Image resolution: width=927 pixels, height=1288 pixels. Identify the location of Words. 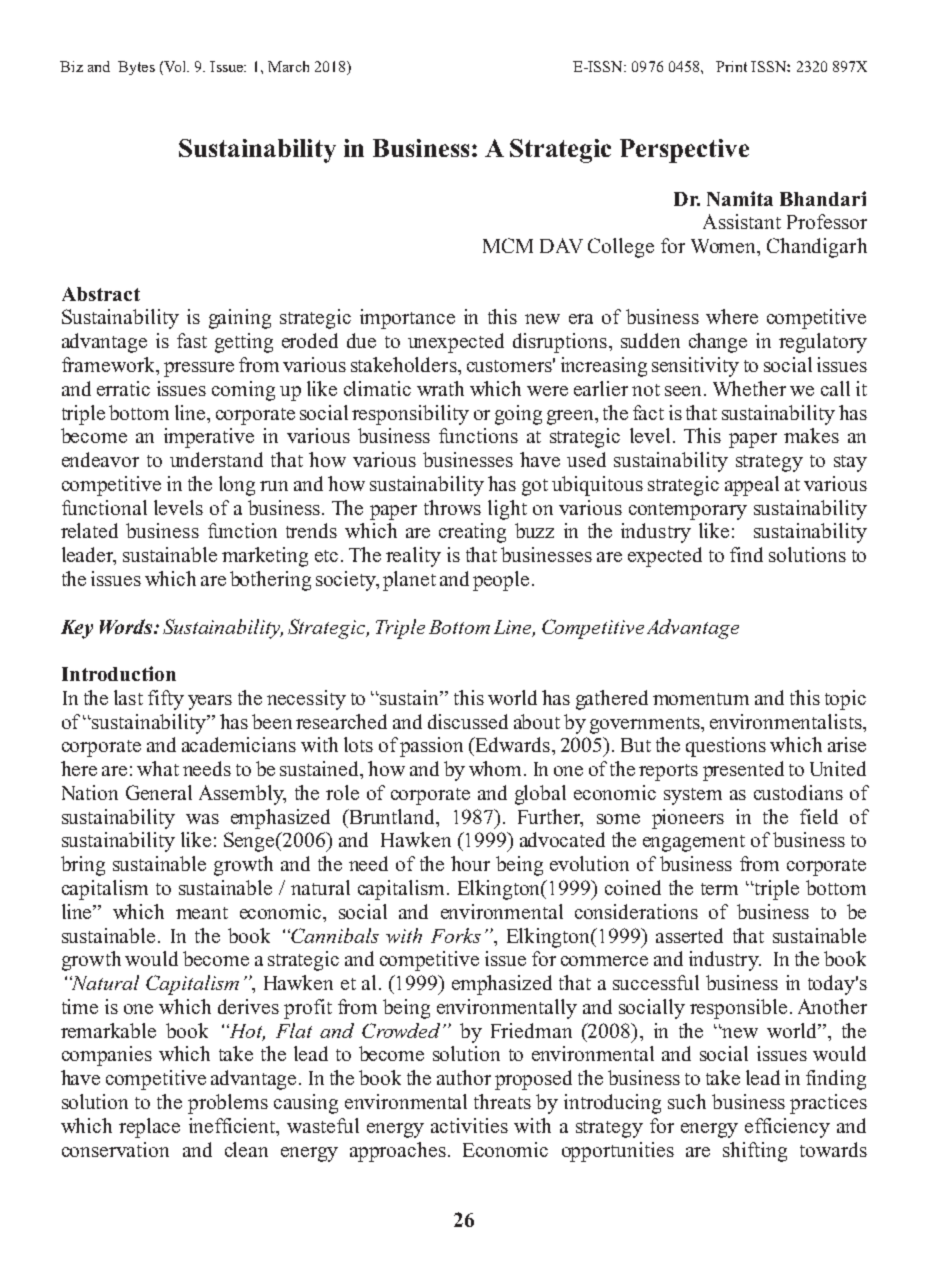
(127, 626).
